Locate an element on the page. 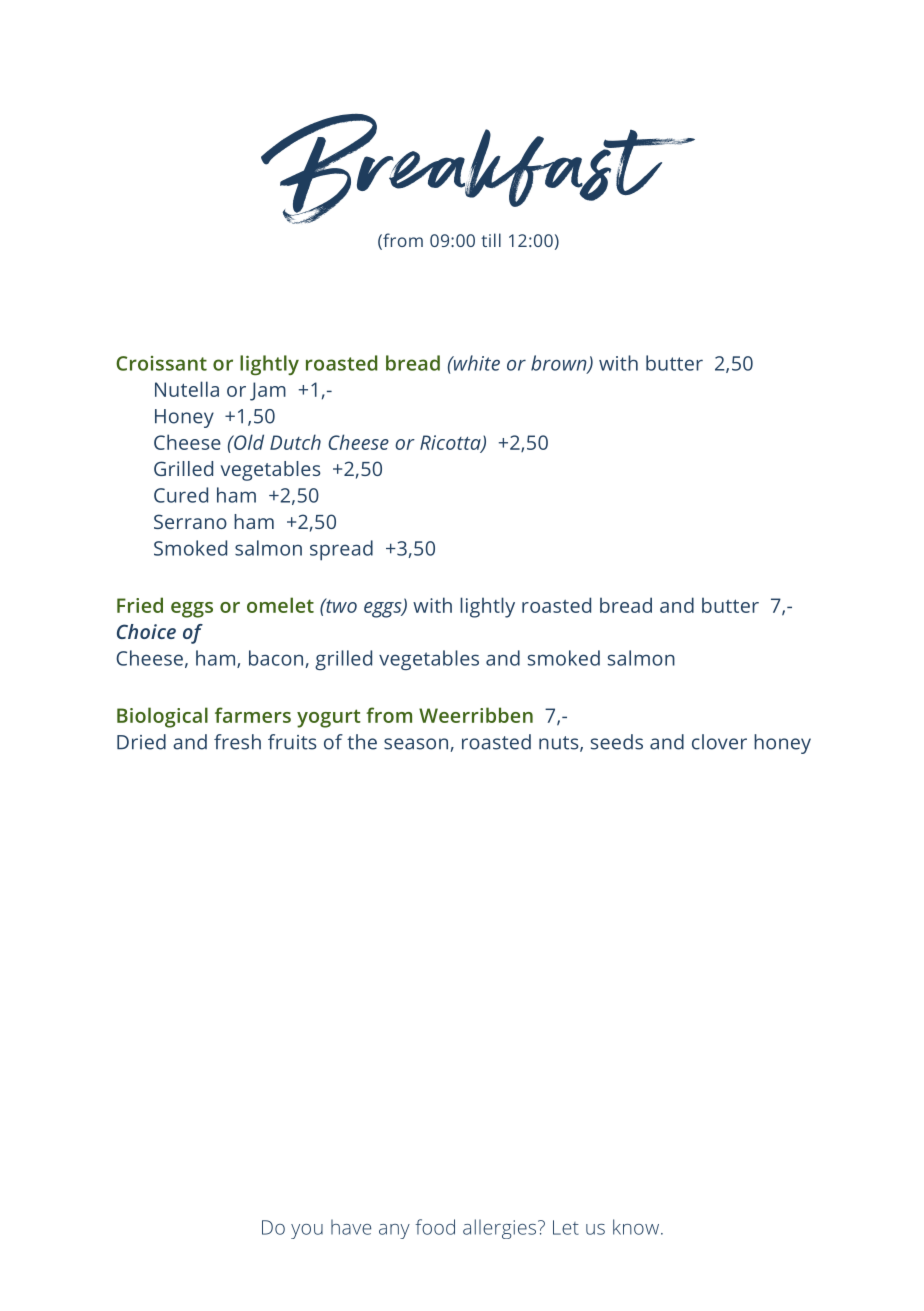 Image resolution: width=924 pixels, height=1311 pixels. Breakfast is located at coordinates (478, 169).
